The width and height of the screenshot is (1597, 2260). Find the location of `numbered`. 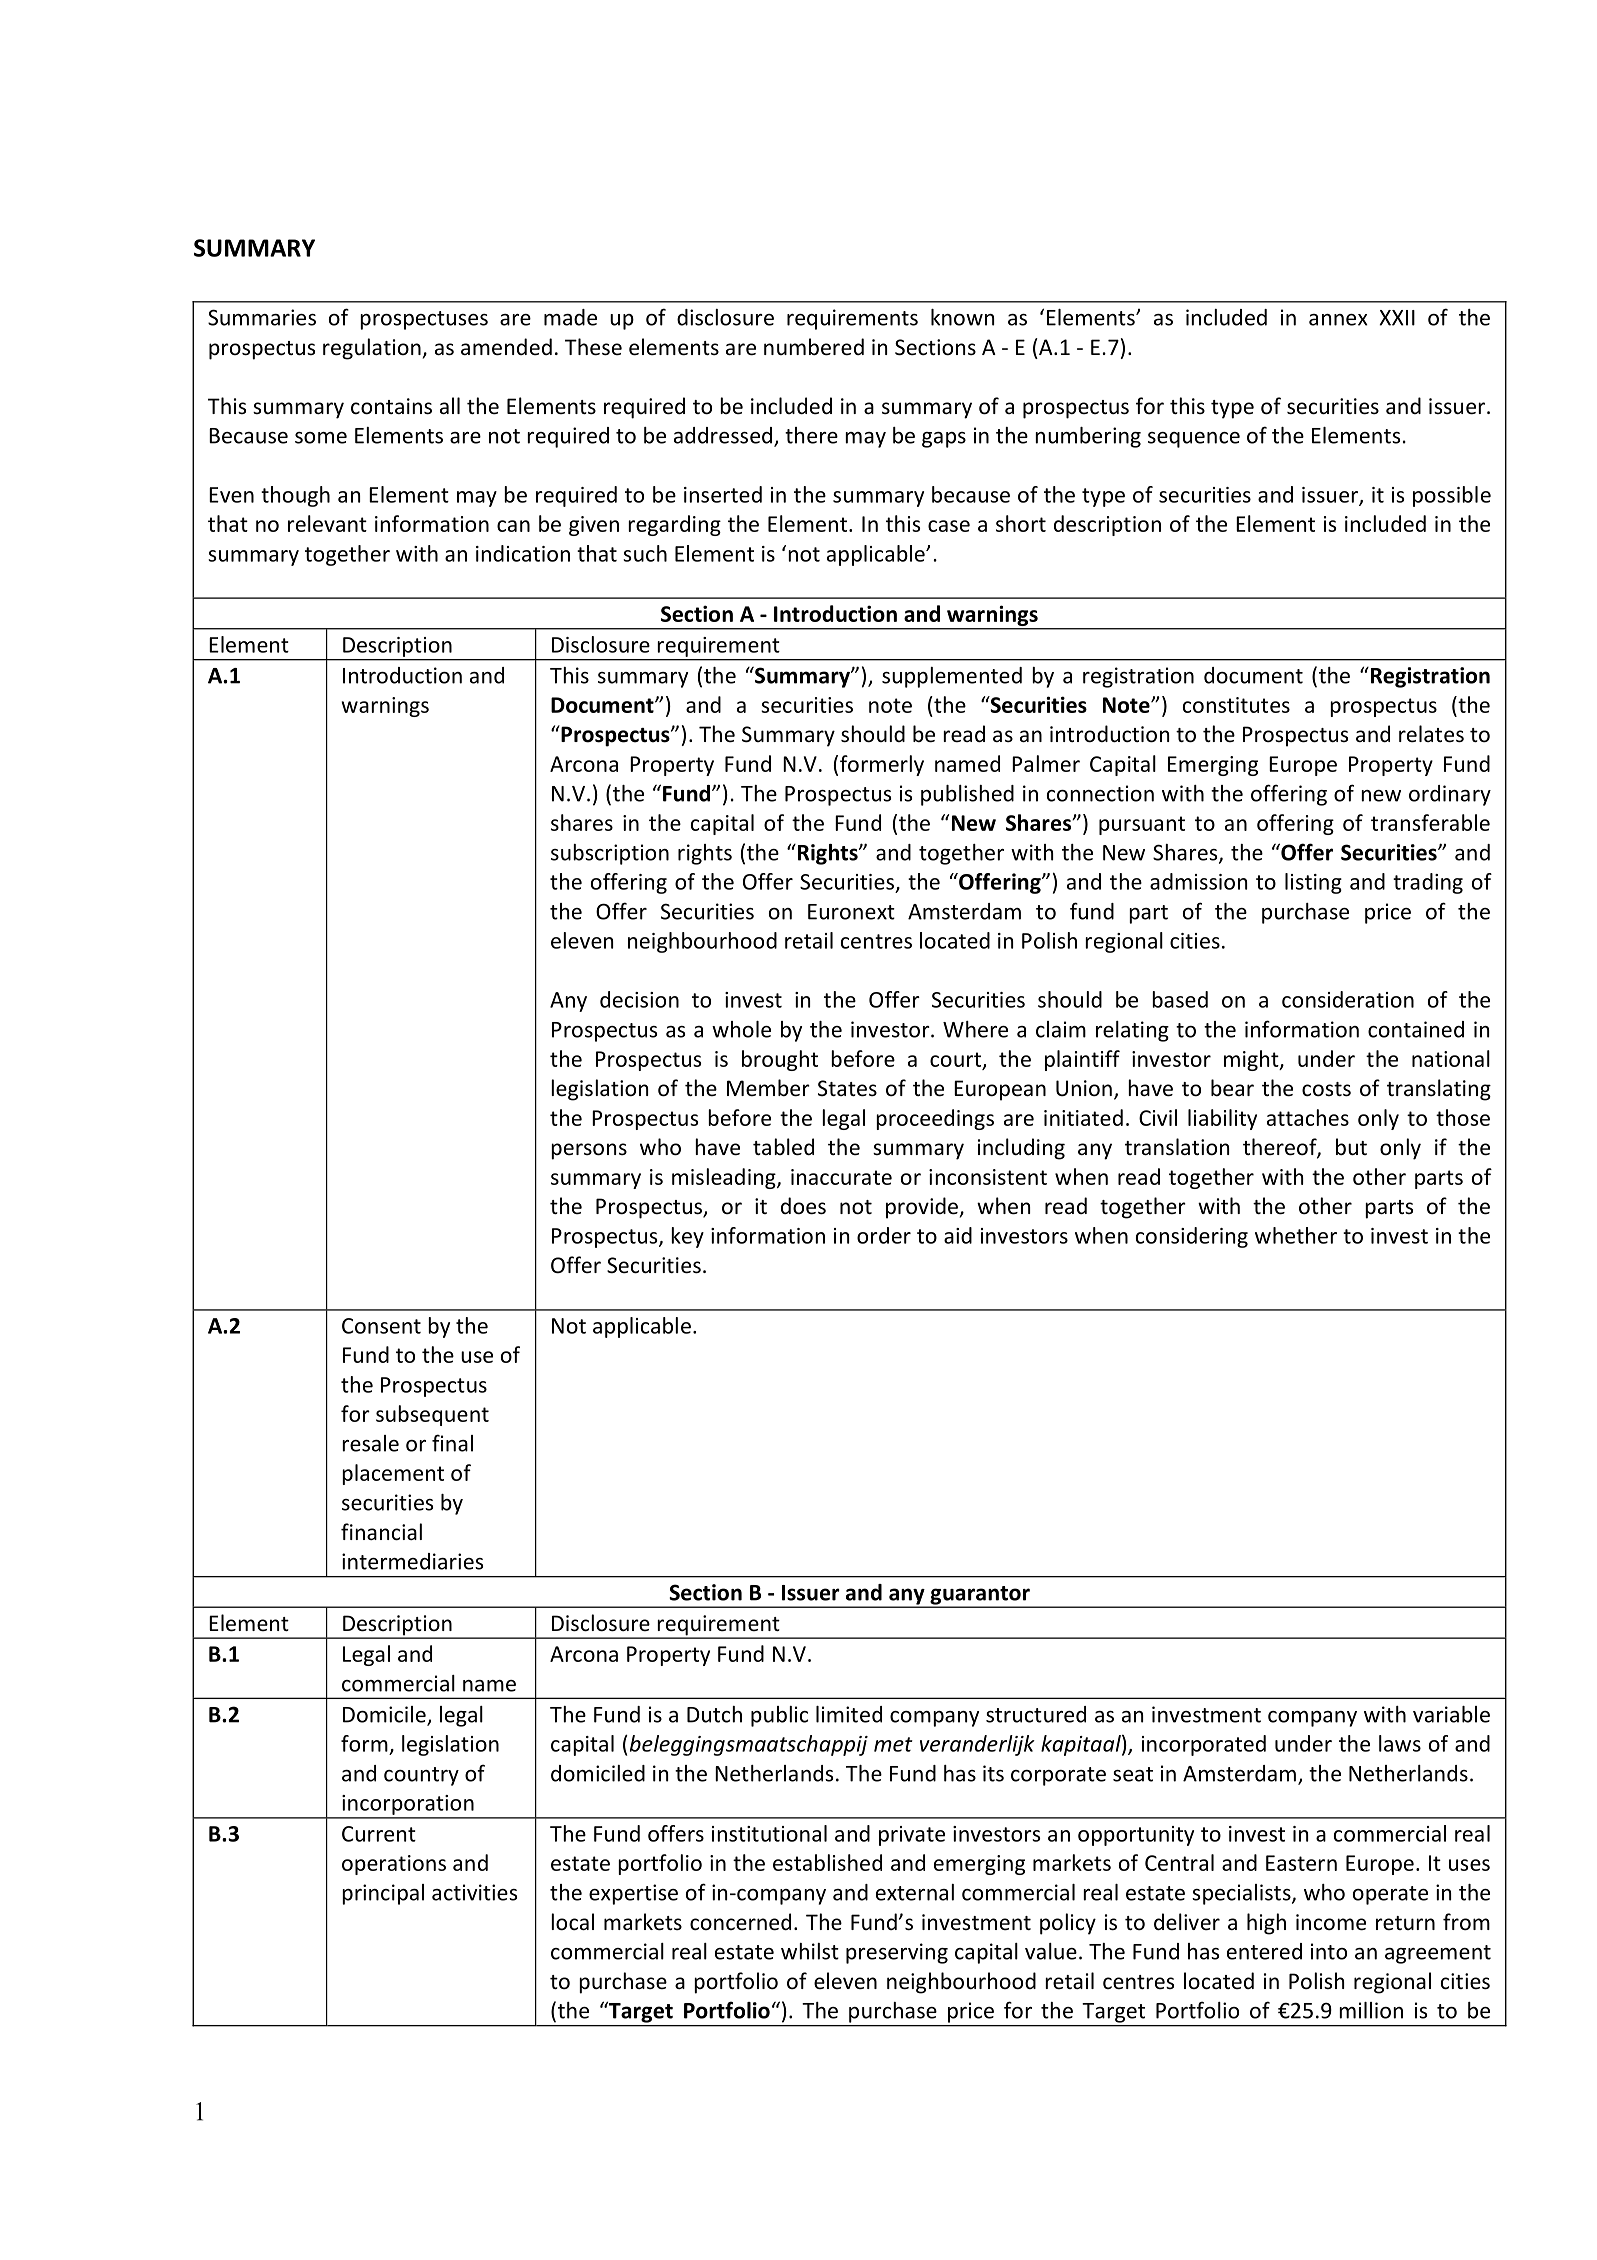

numbered is located at coordinates (814, 347).
